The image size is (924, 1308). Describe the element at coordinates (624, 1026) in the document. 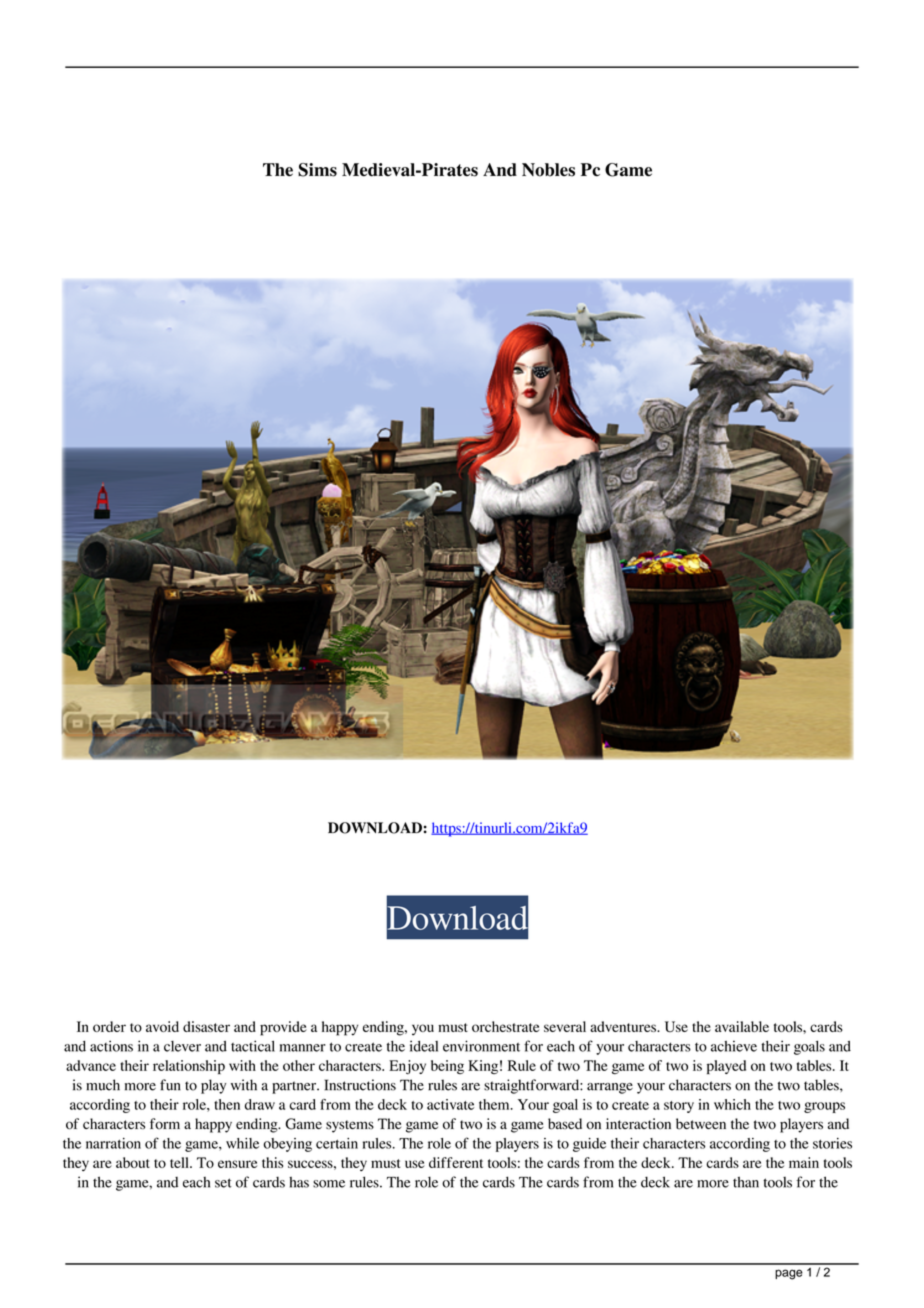

I see `adventures` at that location.
